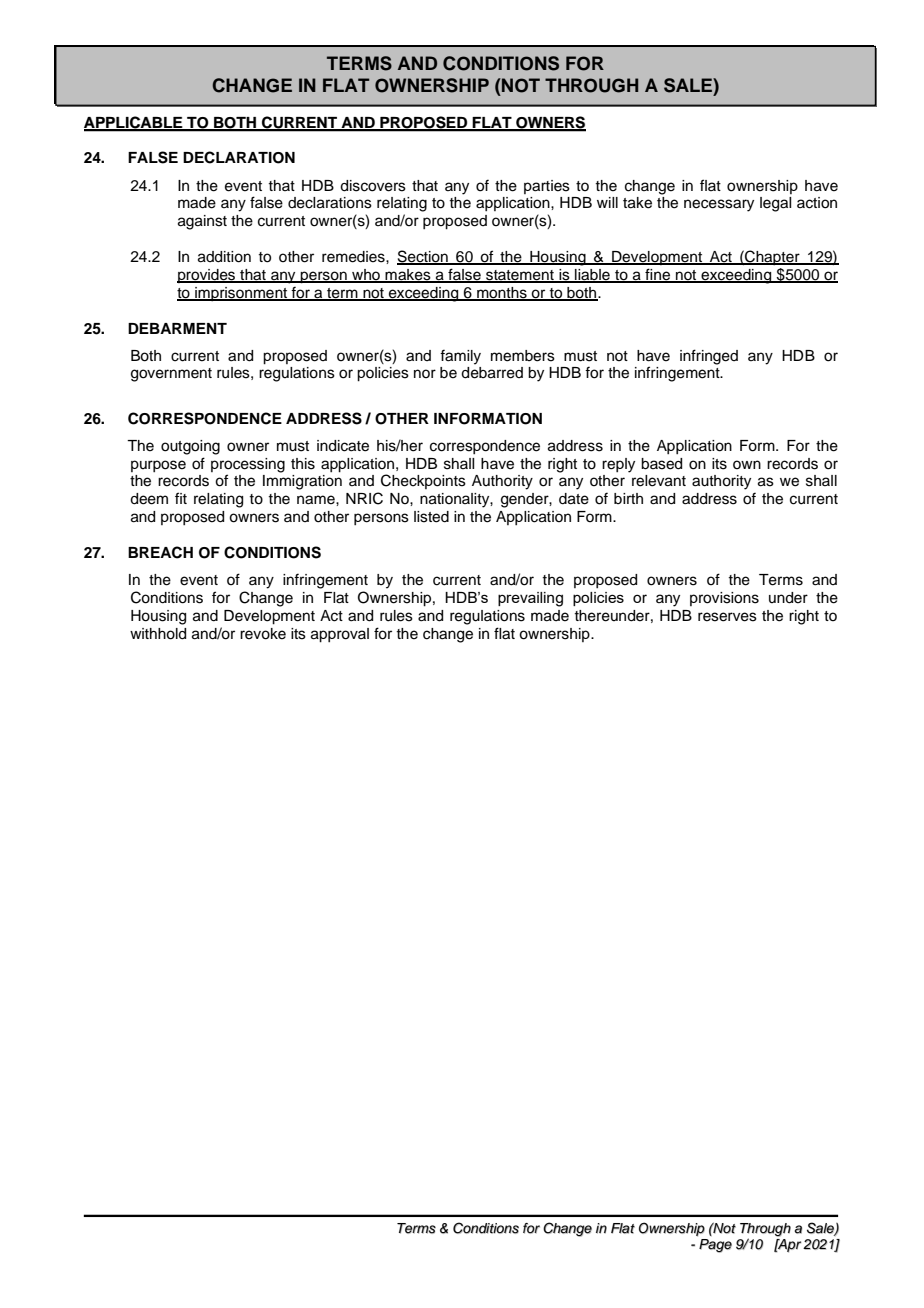 The width and height of the screenshot is (924, 1308). I want to click on infringed, so click(709, 357).
